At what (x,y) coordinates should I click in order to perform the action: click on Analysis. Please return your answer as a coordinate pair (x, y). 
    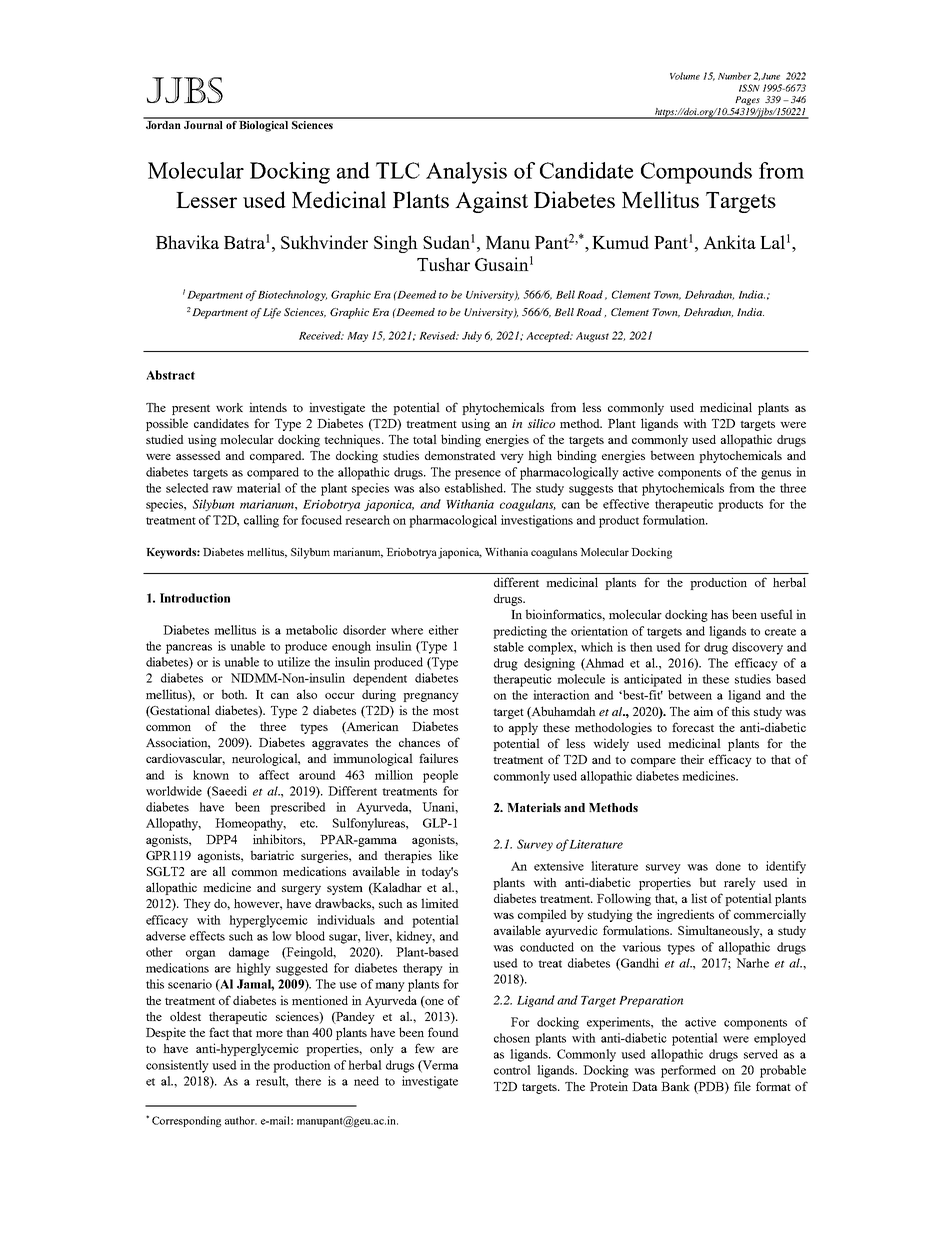
    Looking at the image, I should click on (466, 173).
